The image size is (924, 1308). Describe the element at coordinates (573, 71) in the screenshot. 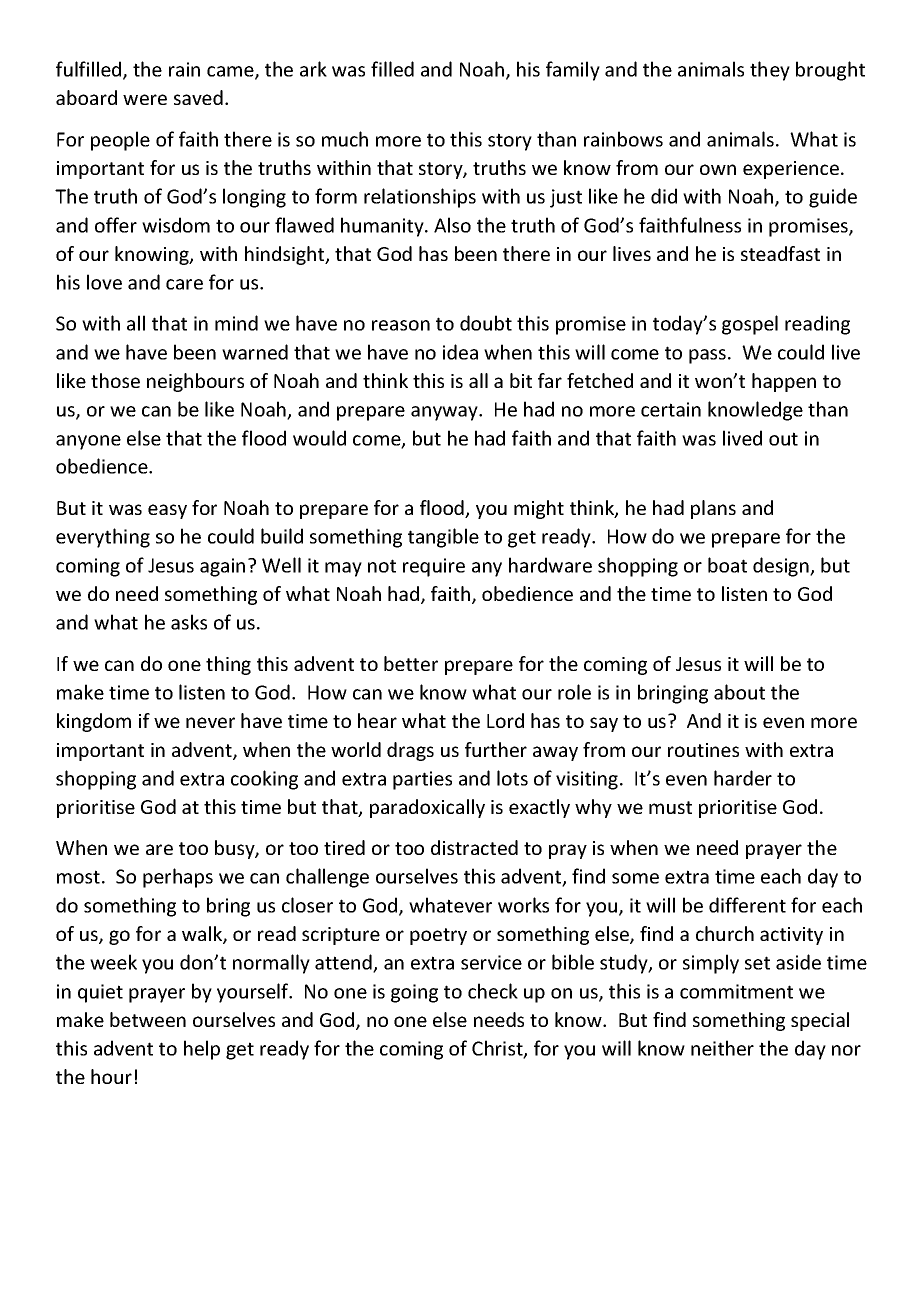

I see `family` at that location.
